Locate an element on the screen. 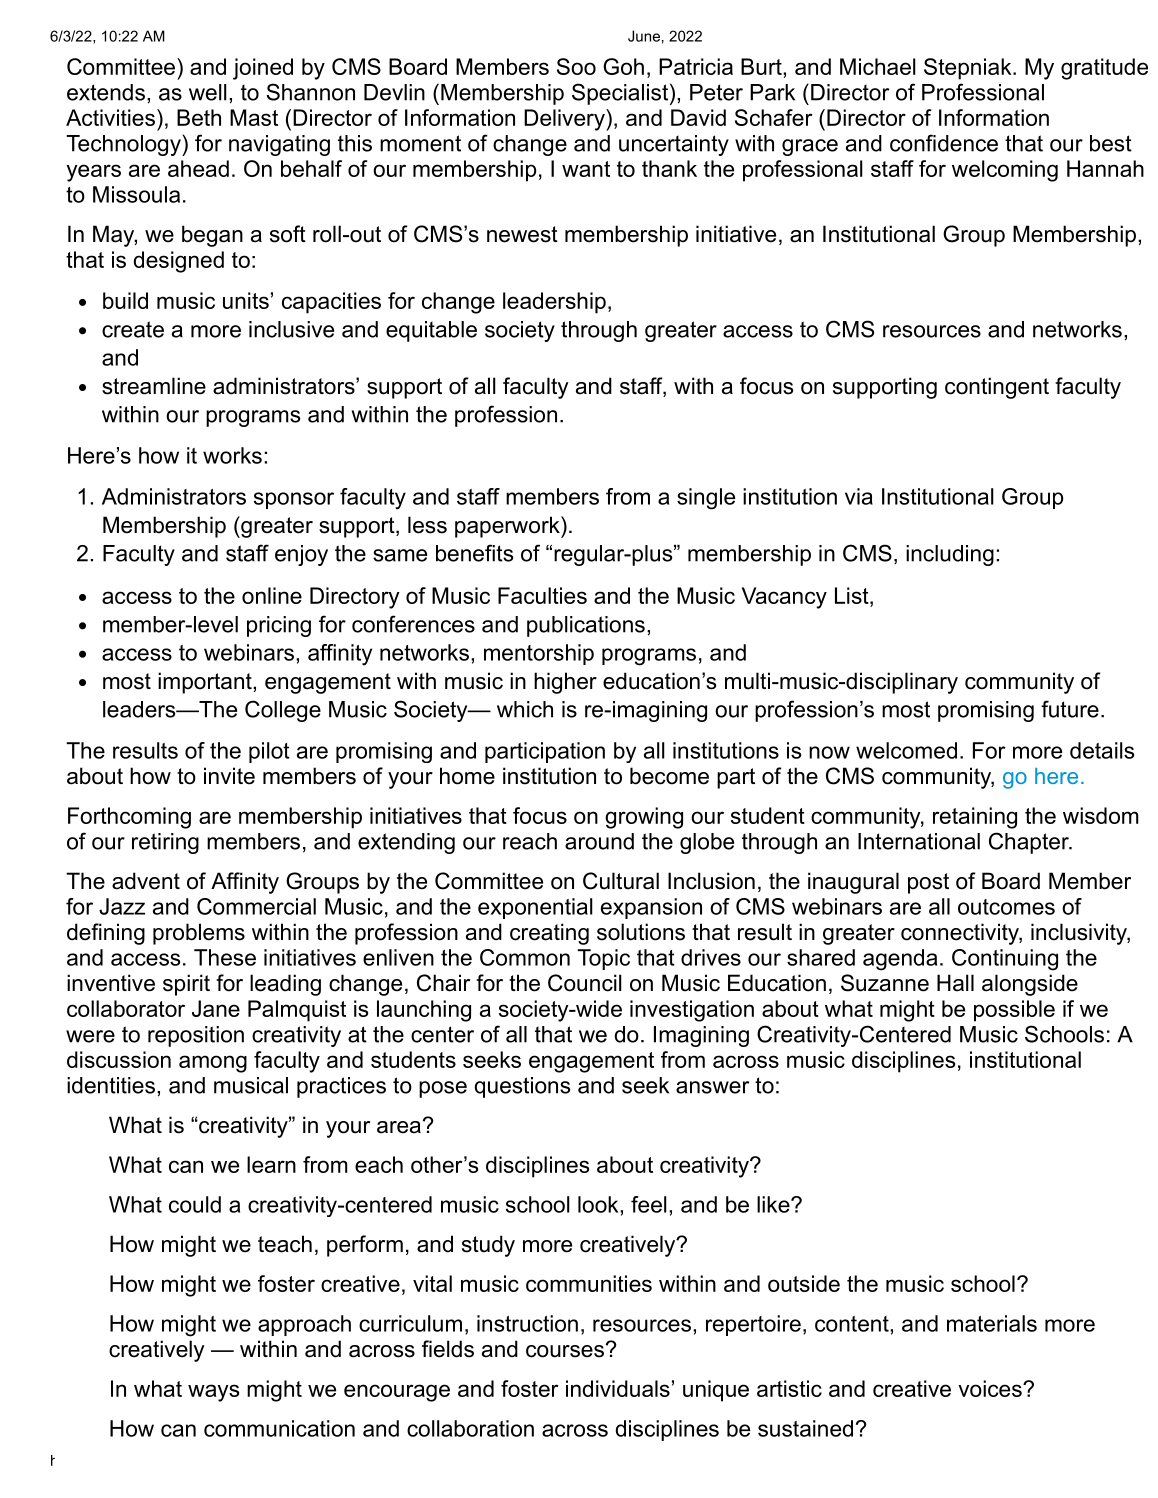  Delivery is located at coordinates (565, 120).
